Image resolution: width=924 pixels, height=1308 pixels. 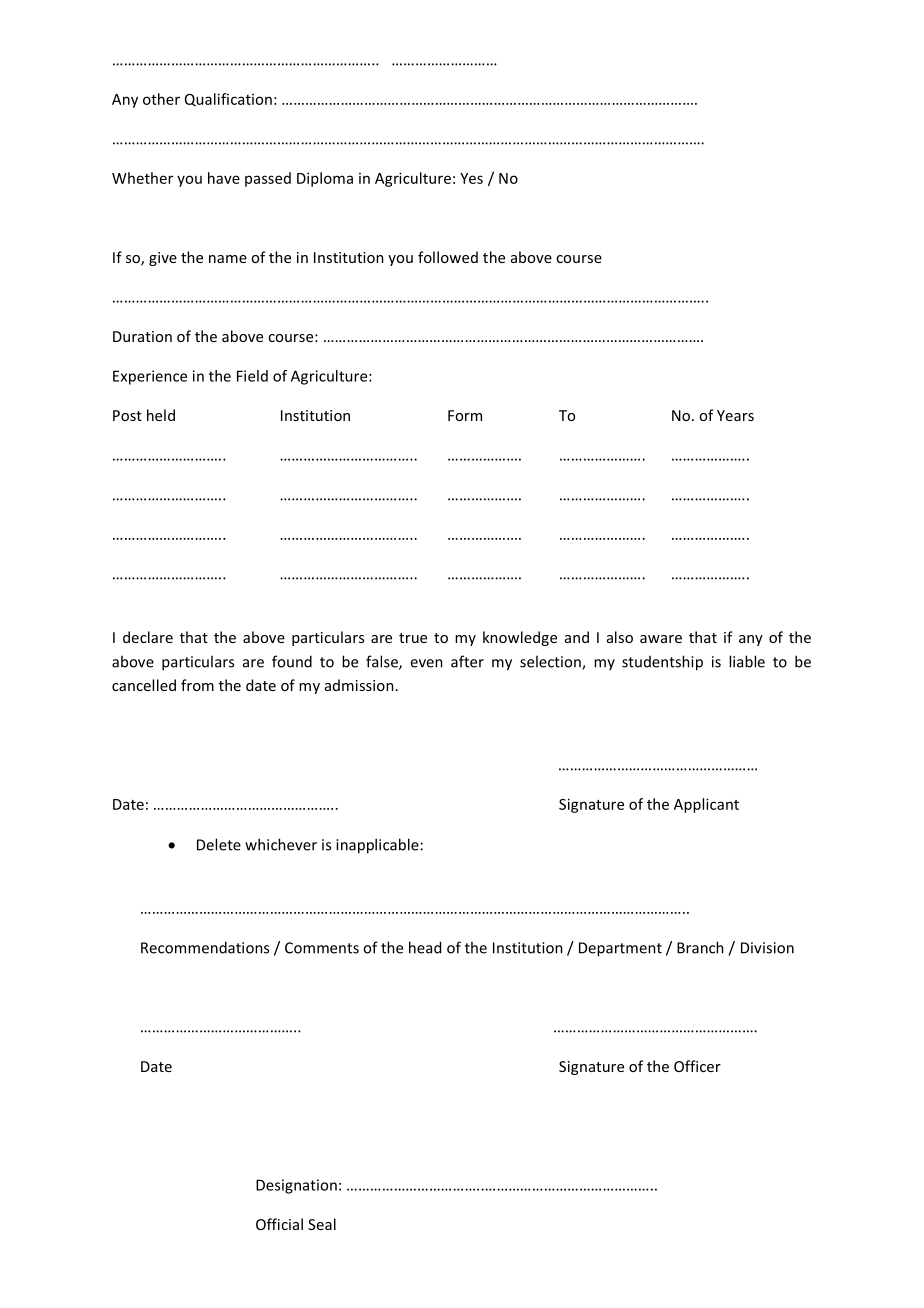 What do you see at coordinates (228, 99) in the page?
I see `Qualification` at bounding box center [228, 99].
